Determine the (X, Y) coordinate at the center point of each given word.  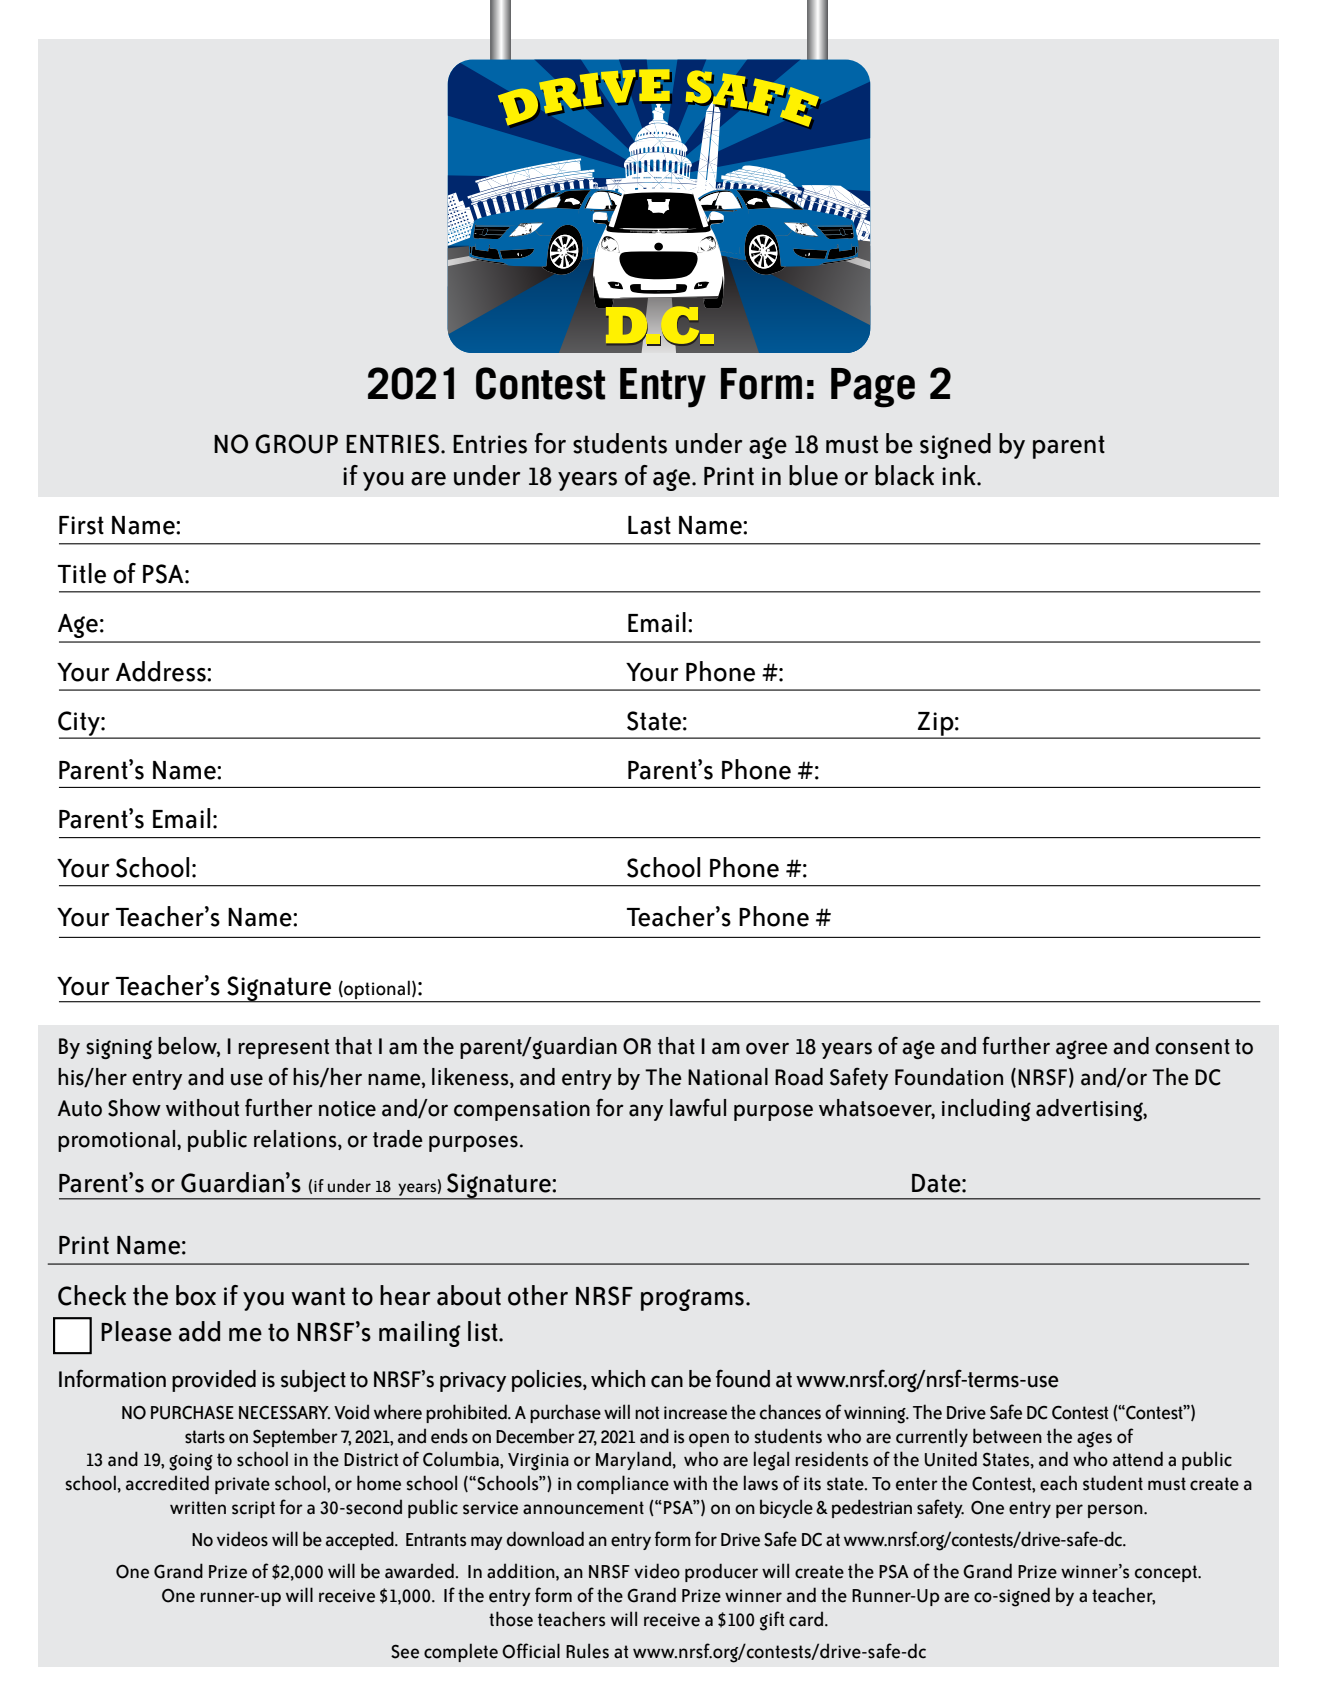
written (198, 1508)
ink (960, 475)
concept (1167, 1573)
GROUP (296, 444)
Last (649, 525)
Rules (587, 1651)
